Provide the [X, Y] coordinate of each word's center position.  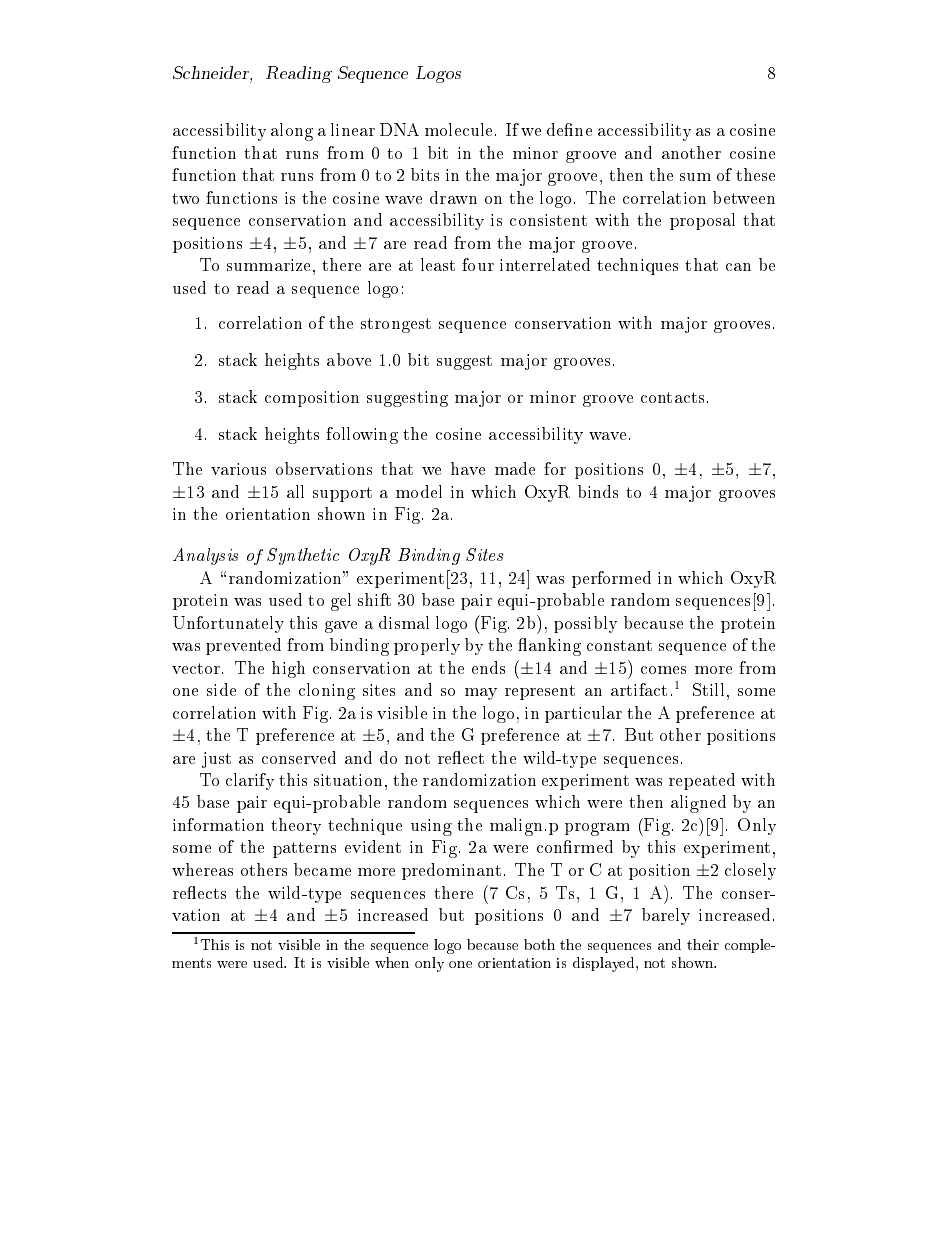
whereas [202, 869]
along [292, 132]
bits [425, 174]
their [703, 944]
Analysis [205, 556]
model [419, 491]
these [755, 174]
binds [598, 491]
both [539, 944]
